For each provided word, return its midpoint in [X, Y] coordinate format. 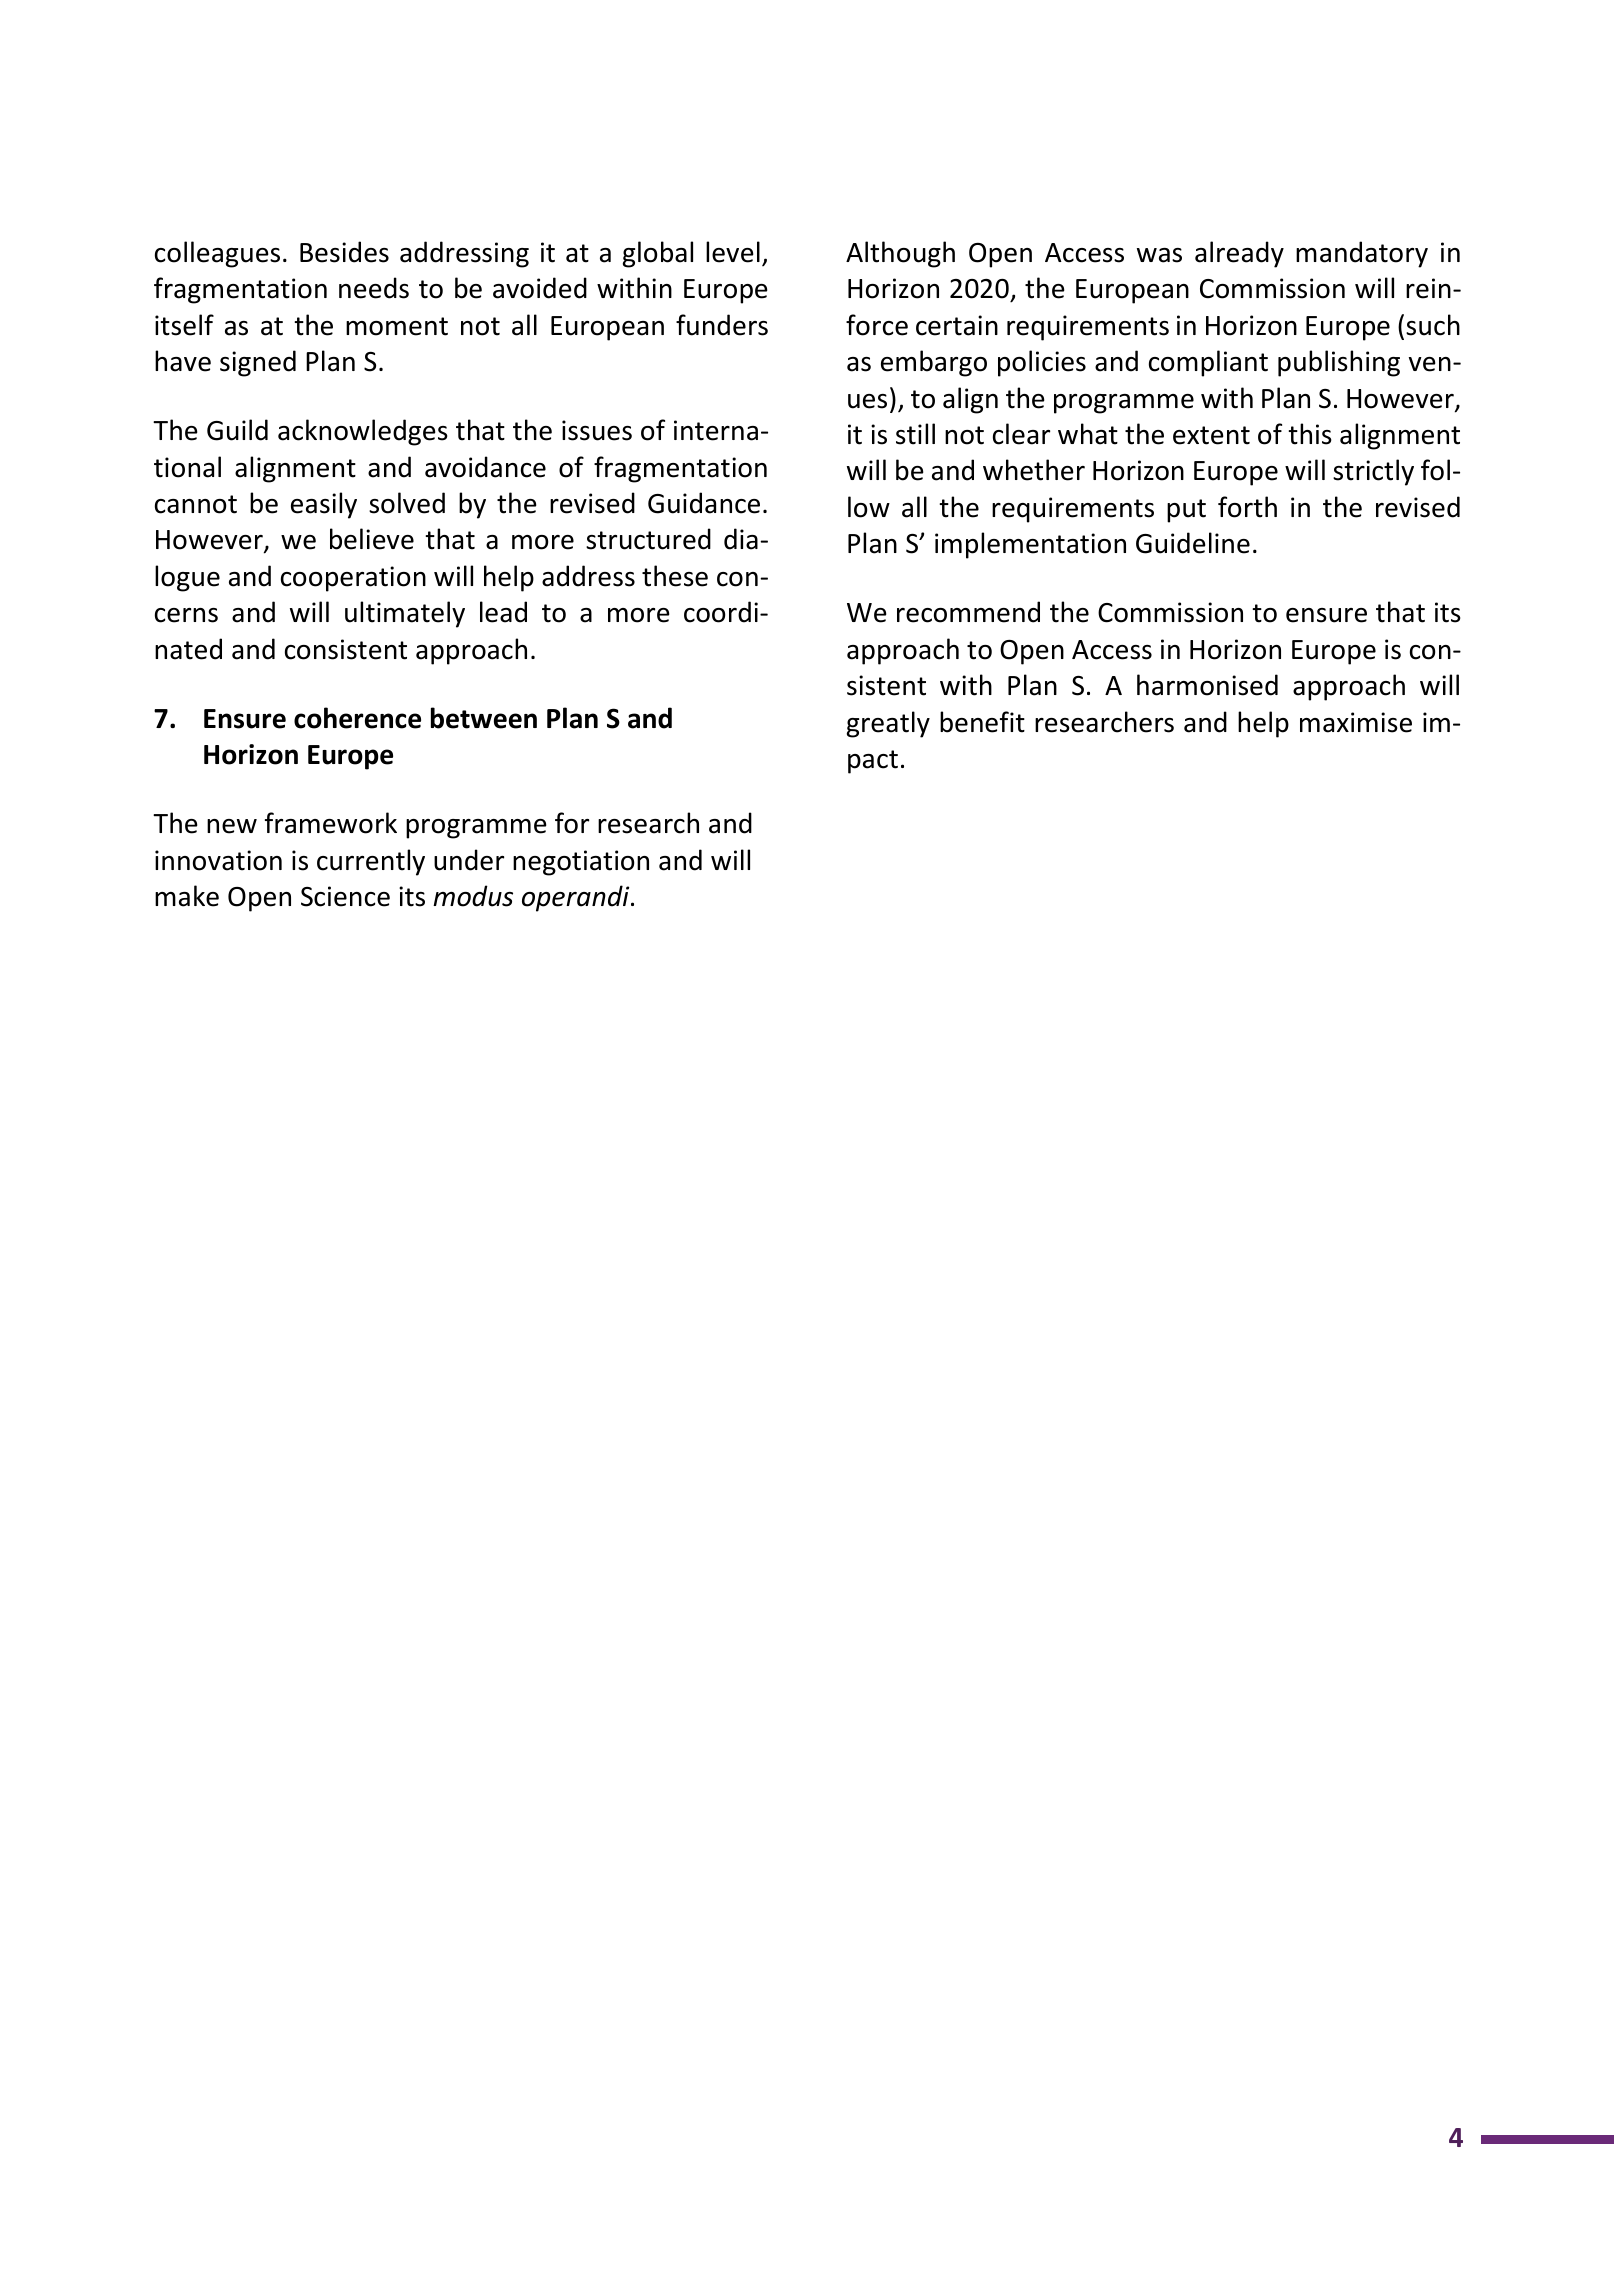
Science [345, 896]
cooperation [353, 579]
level [733, 252]
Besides [344, 252]
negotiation [581, 863]
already [1239, 254]
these [675, 576]
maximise [1356, 722]
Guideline [1193, 543]
